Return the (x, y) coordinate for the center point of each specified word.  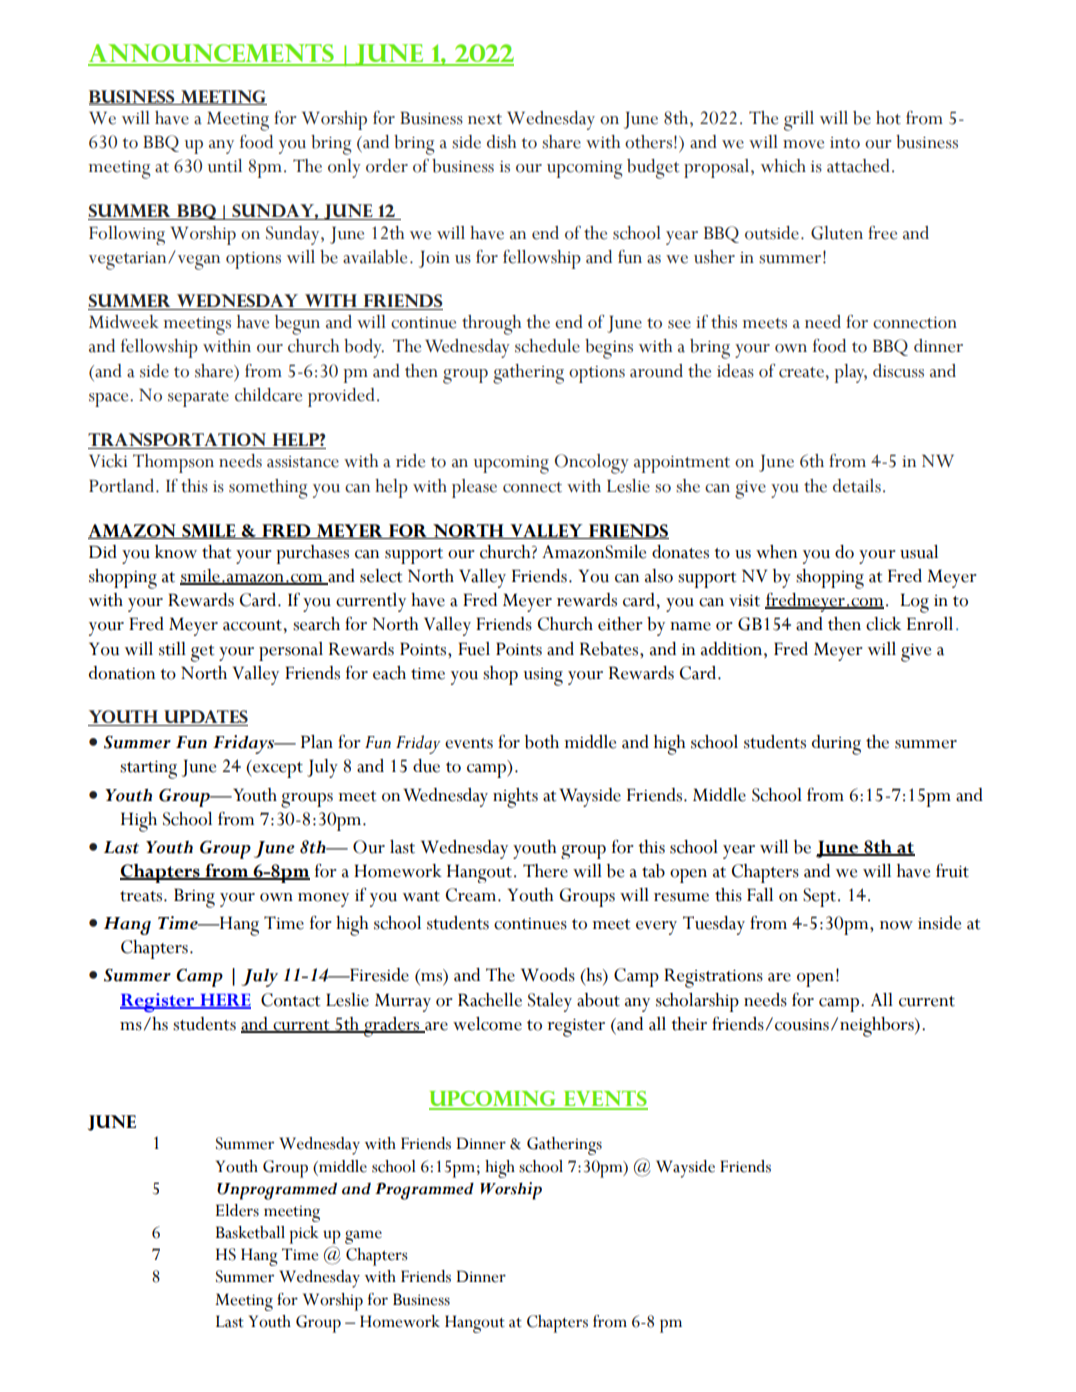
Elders (237, 1210)
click (883, 624)
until (225, 166)
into (845, 143)
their (689, 1024)
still (172, 649)
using (543, 677)
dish (501, 142)
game (363, 1237)
